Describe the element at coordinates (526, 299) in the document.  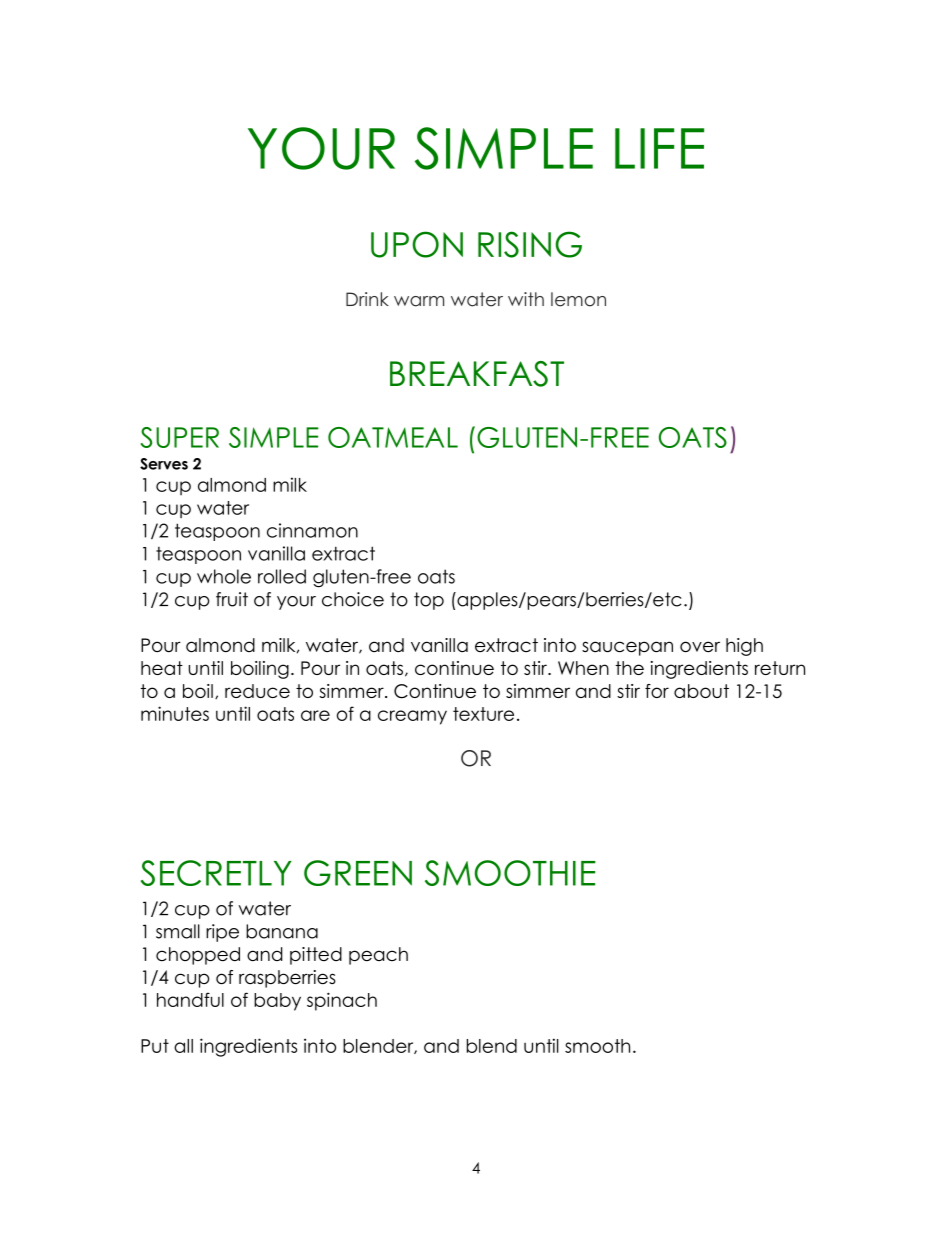
I see `with` at that location.
